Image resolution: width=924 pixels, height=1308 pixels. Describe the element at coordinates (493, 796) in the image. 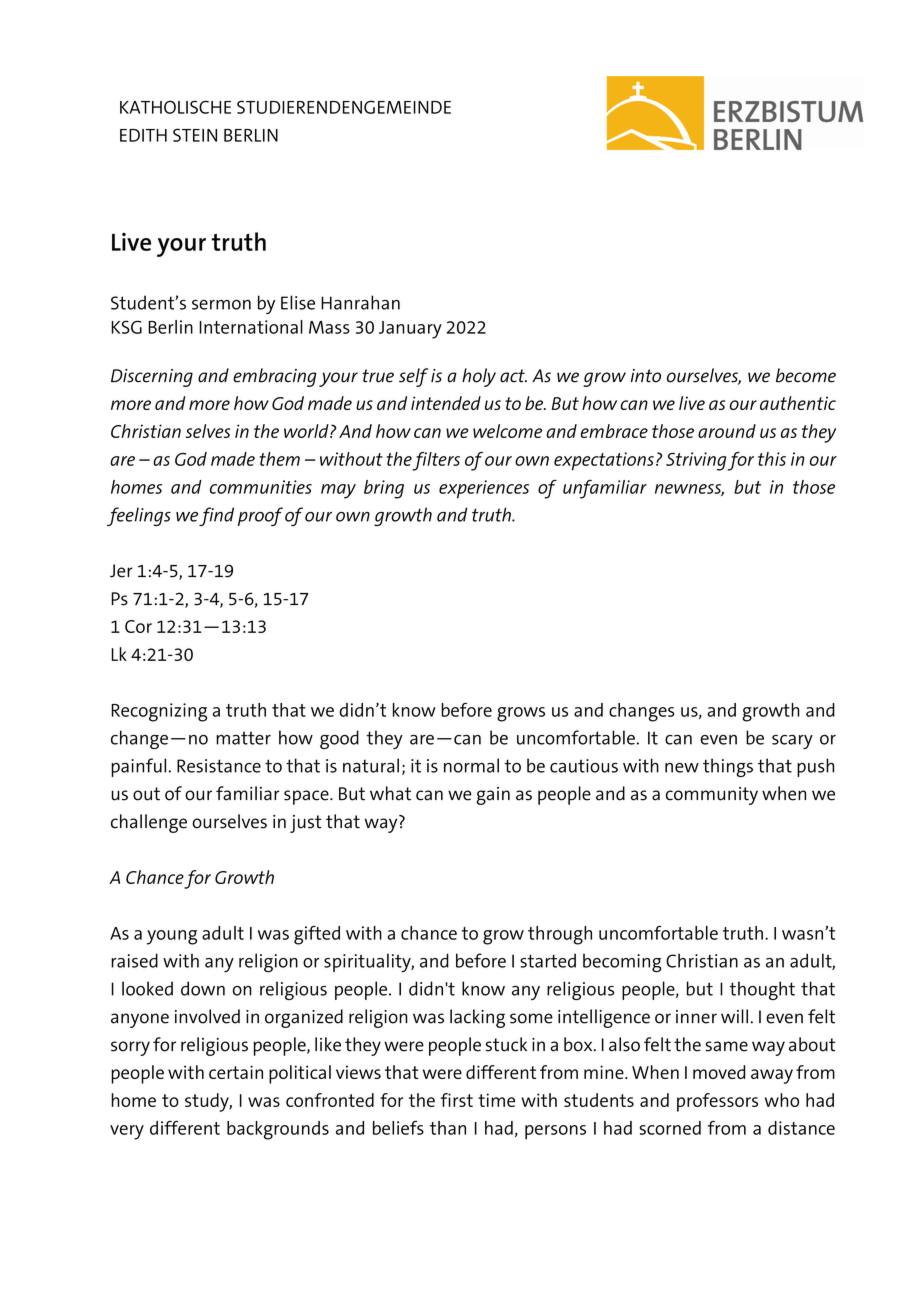

I see `gain` at that location.
